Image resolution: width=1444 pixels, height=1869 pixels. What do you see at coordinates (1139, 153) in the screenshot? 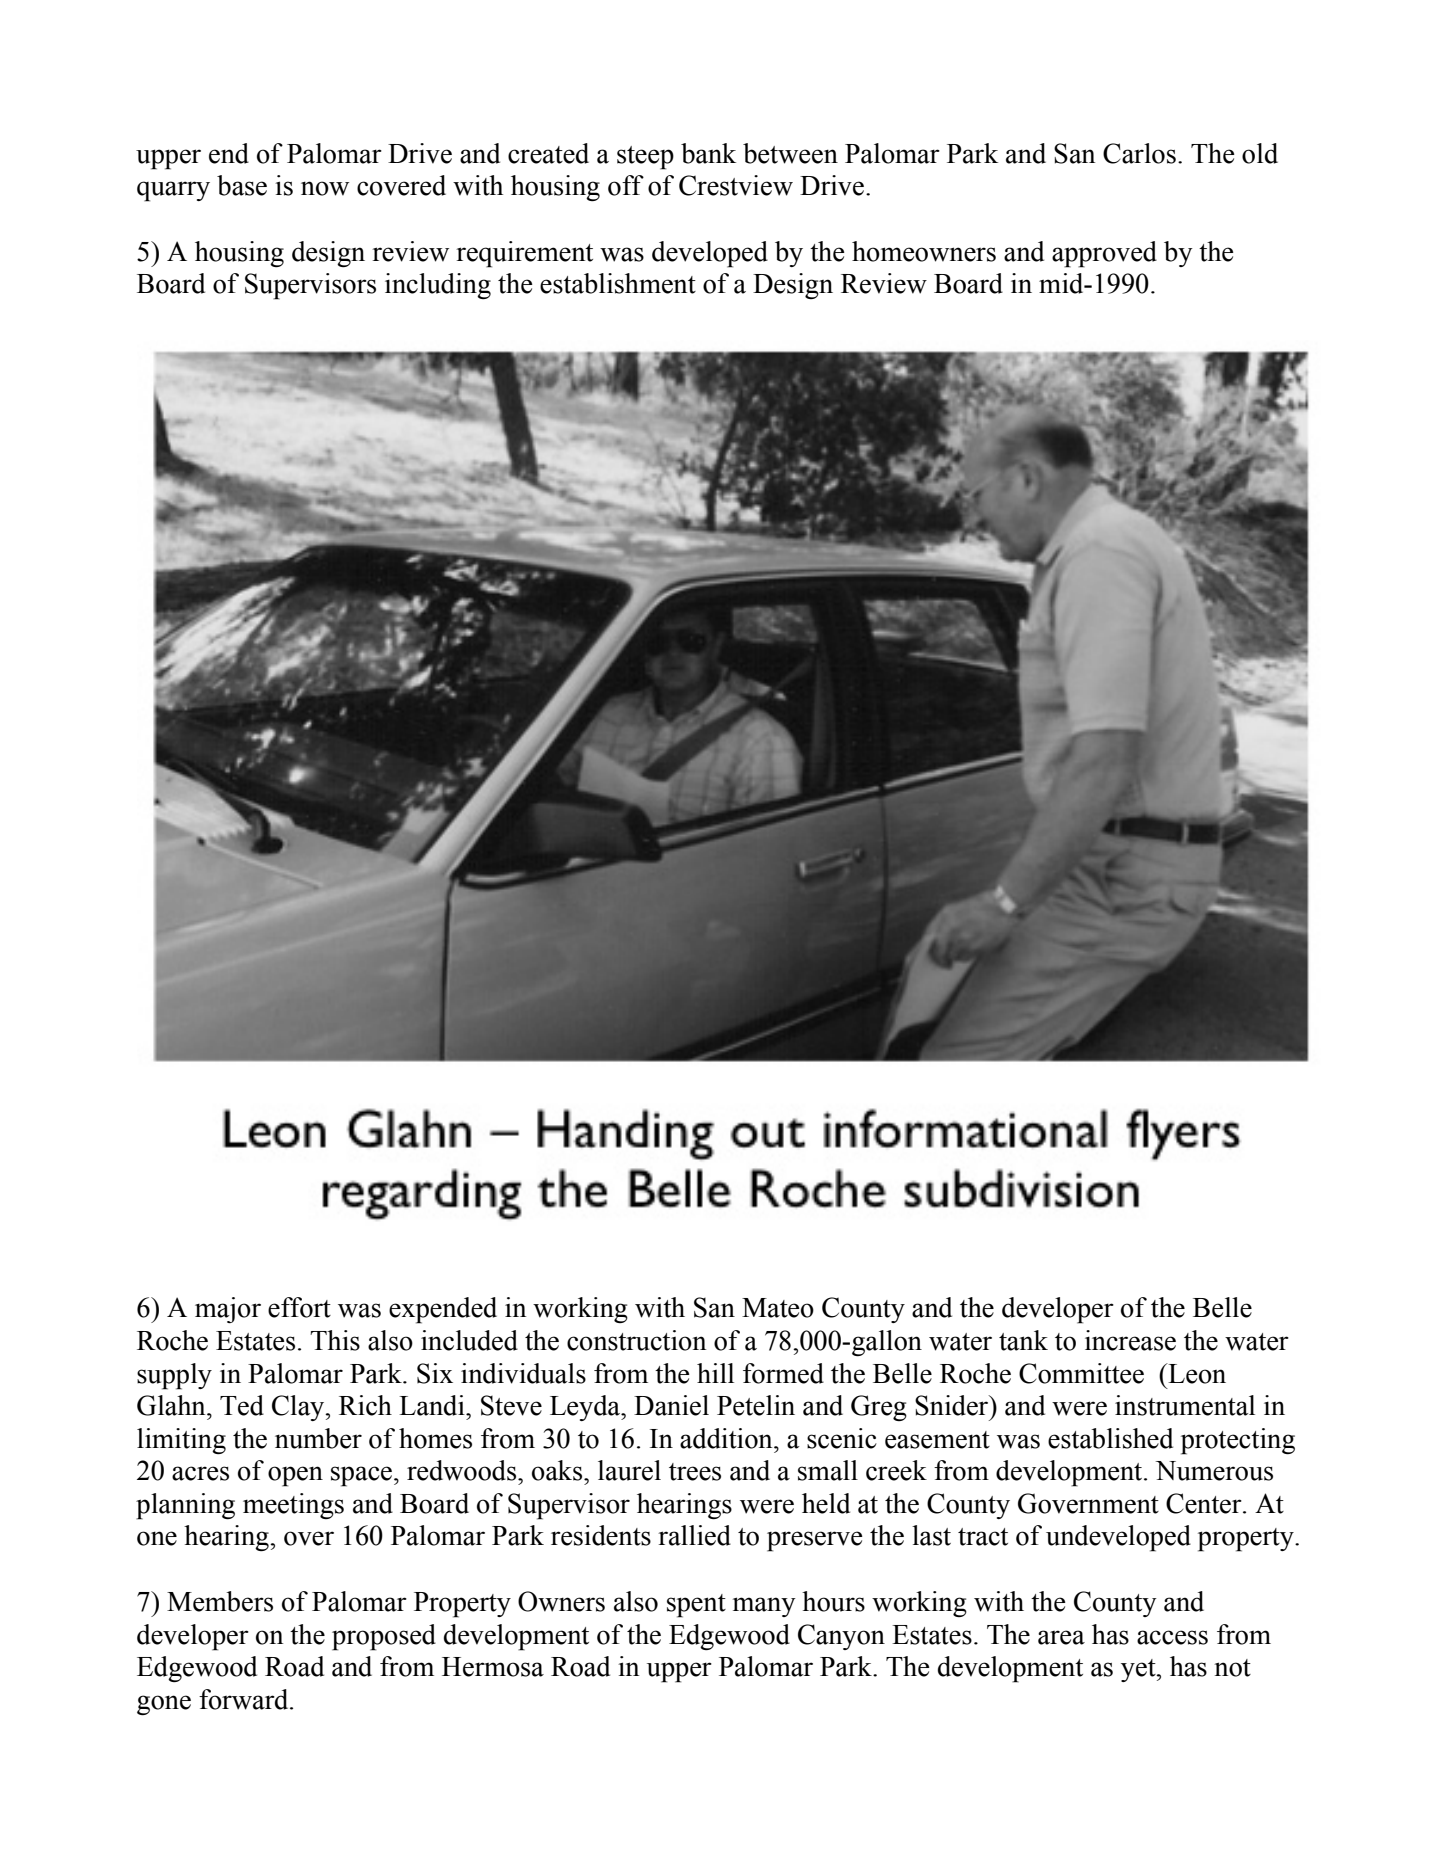
I see `Carlos` at bounding box center [1139, 153].
